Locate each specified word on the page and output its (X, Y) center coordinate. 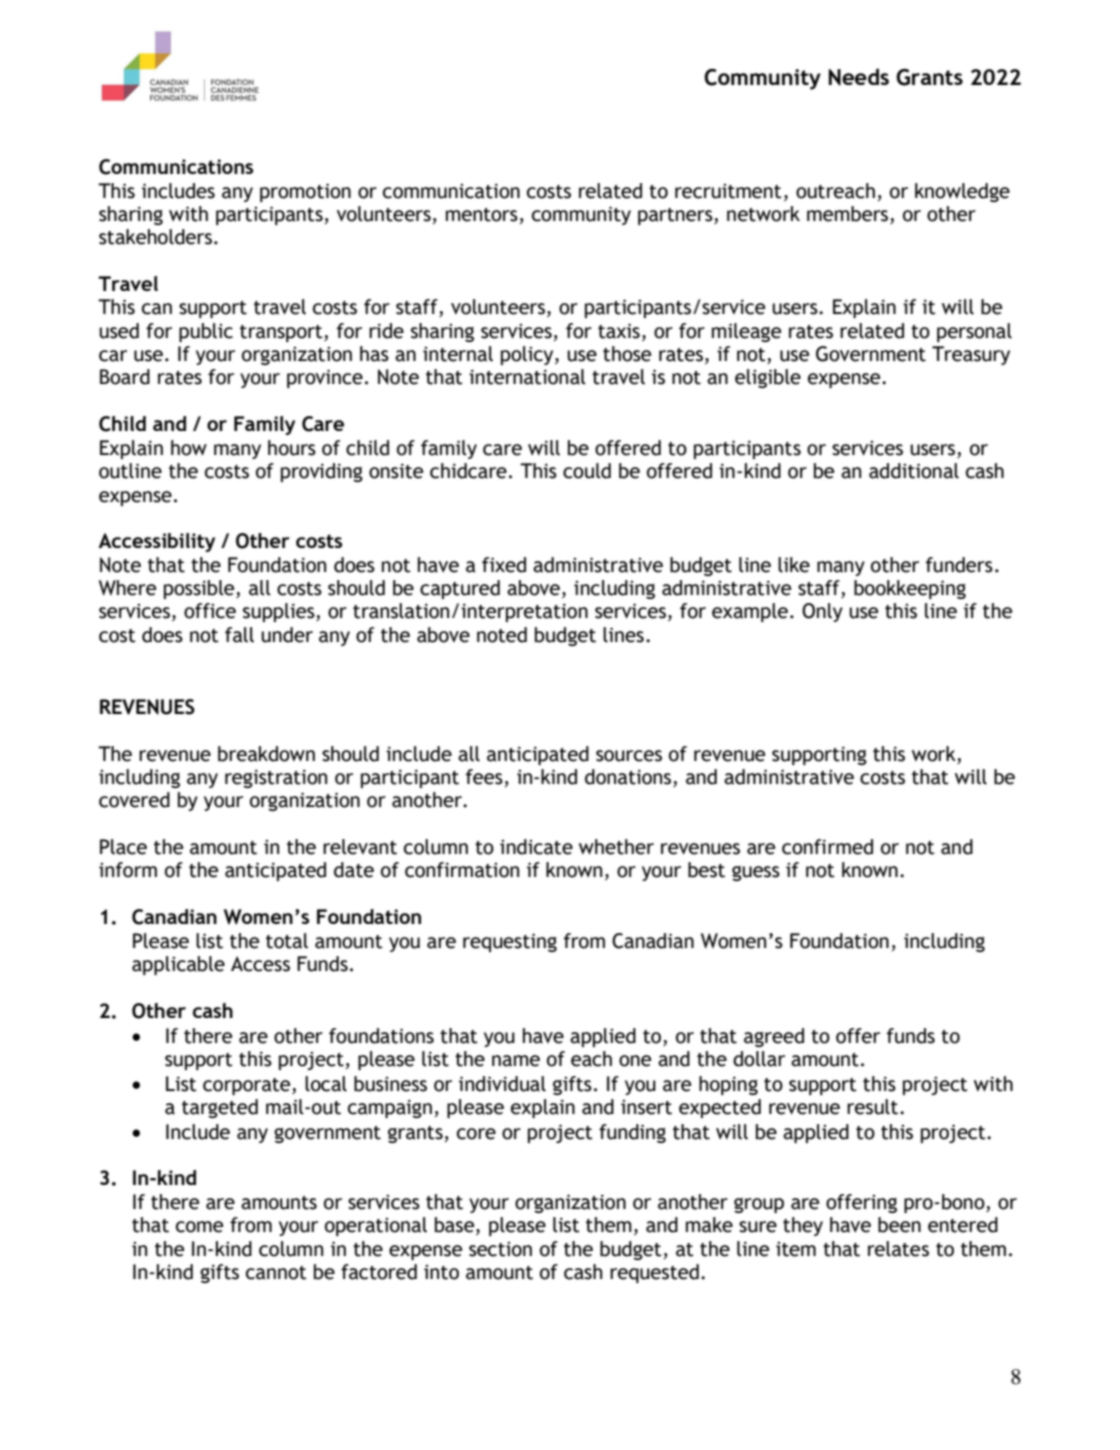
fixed (504, 565)
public (206, 332)
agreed (774, 1037)
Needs (859, 77)
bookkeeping (910, 589)
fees (484, 777)
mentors (482, 215)
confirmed (827, 847)
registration (276, 778)
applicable (178, 965)
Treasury (971, 355)
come (199, 1227)
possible (200, 589)
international (527, 377)
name (516, 1061)
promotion (305, 192)
